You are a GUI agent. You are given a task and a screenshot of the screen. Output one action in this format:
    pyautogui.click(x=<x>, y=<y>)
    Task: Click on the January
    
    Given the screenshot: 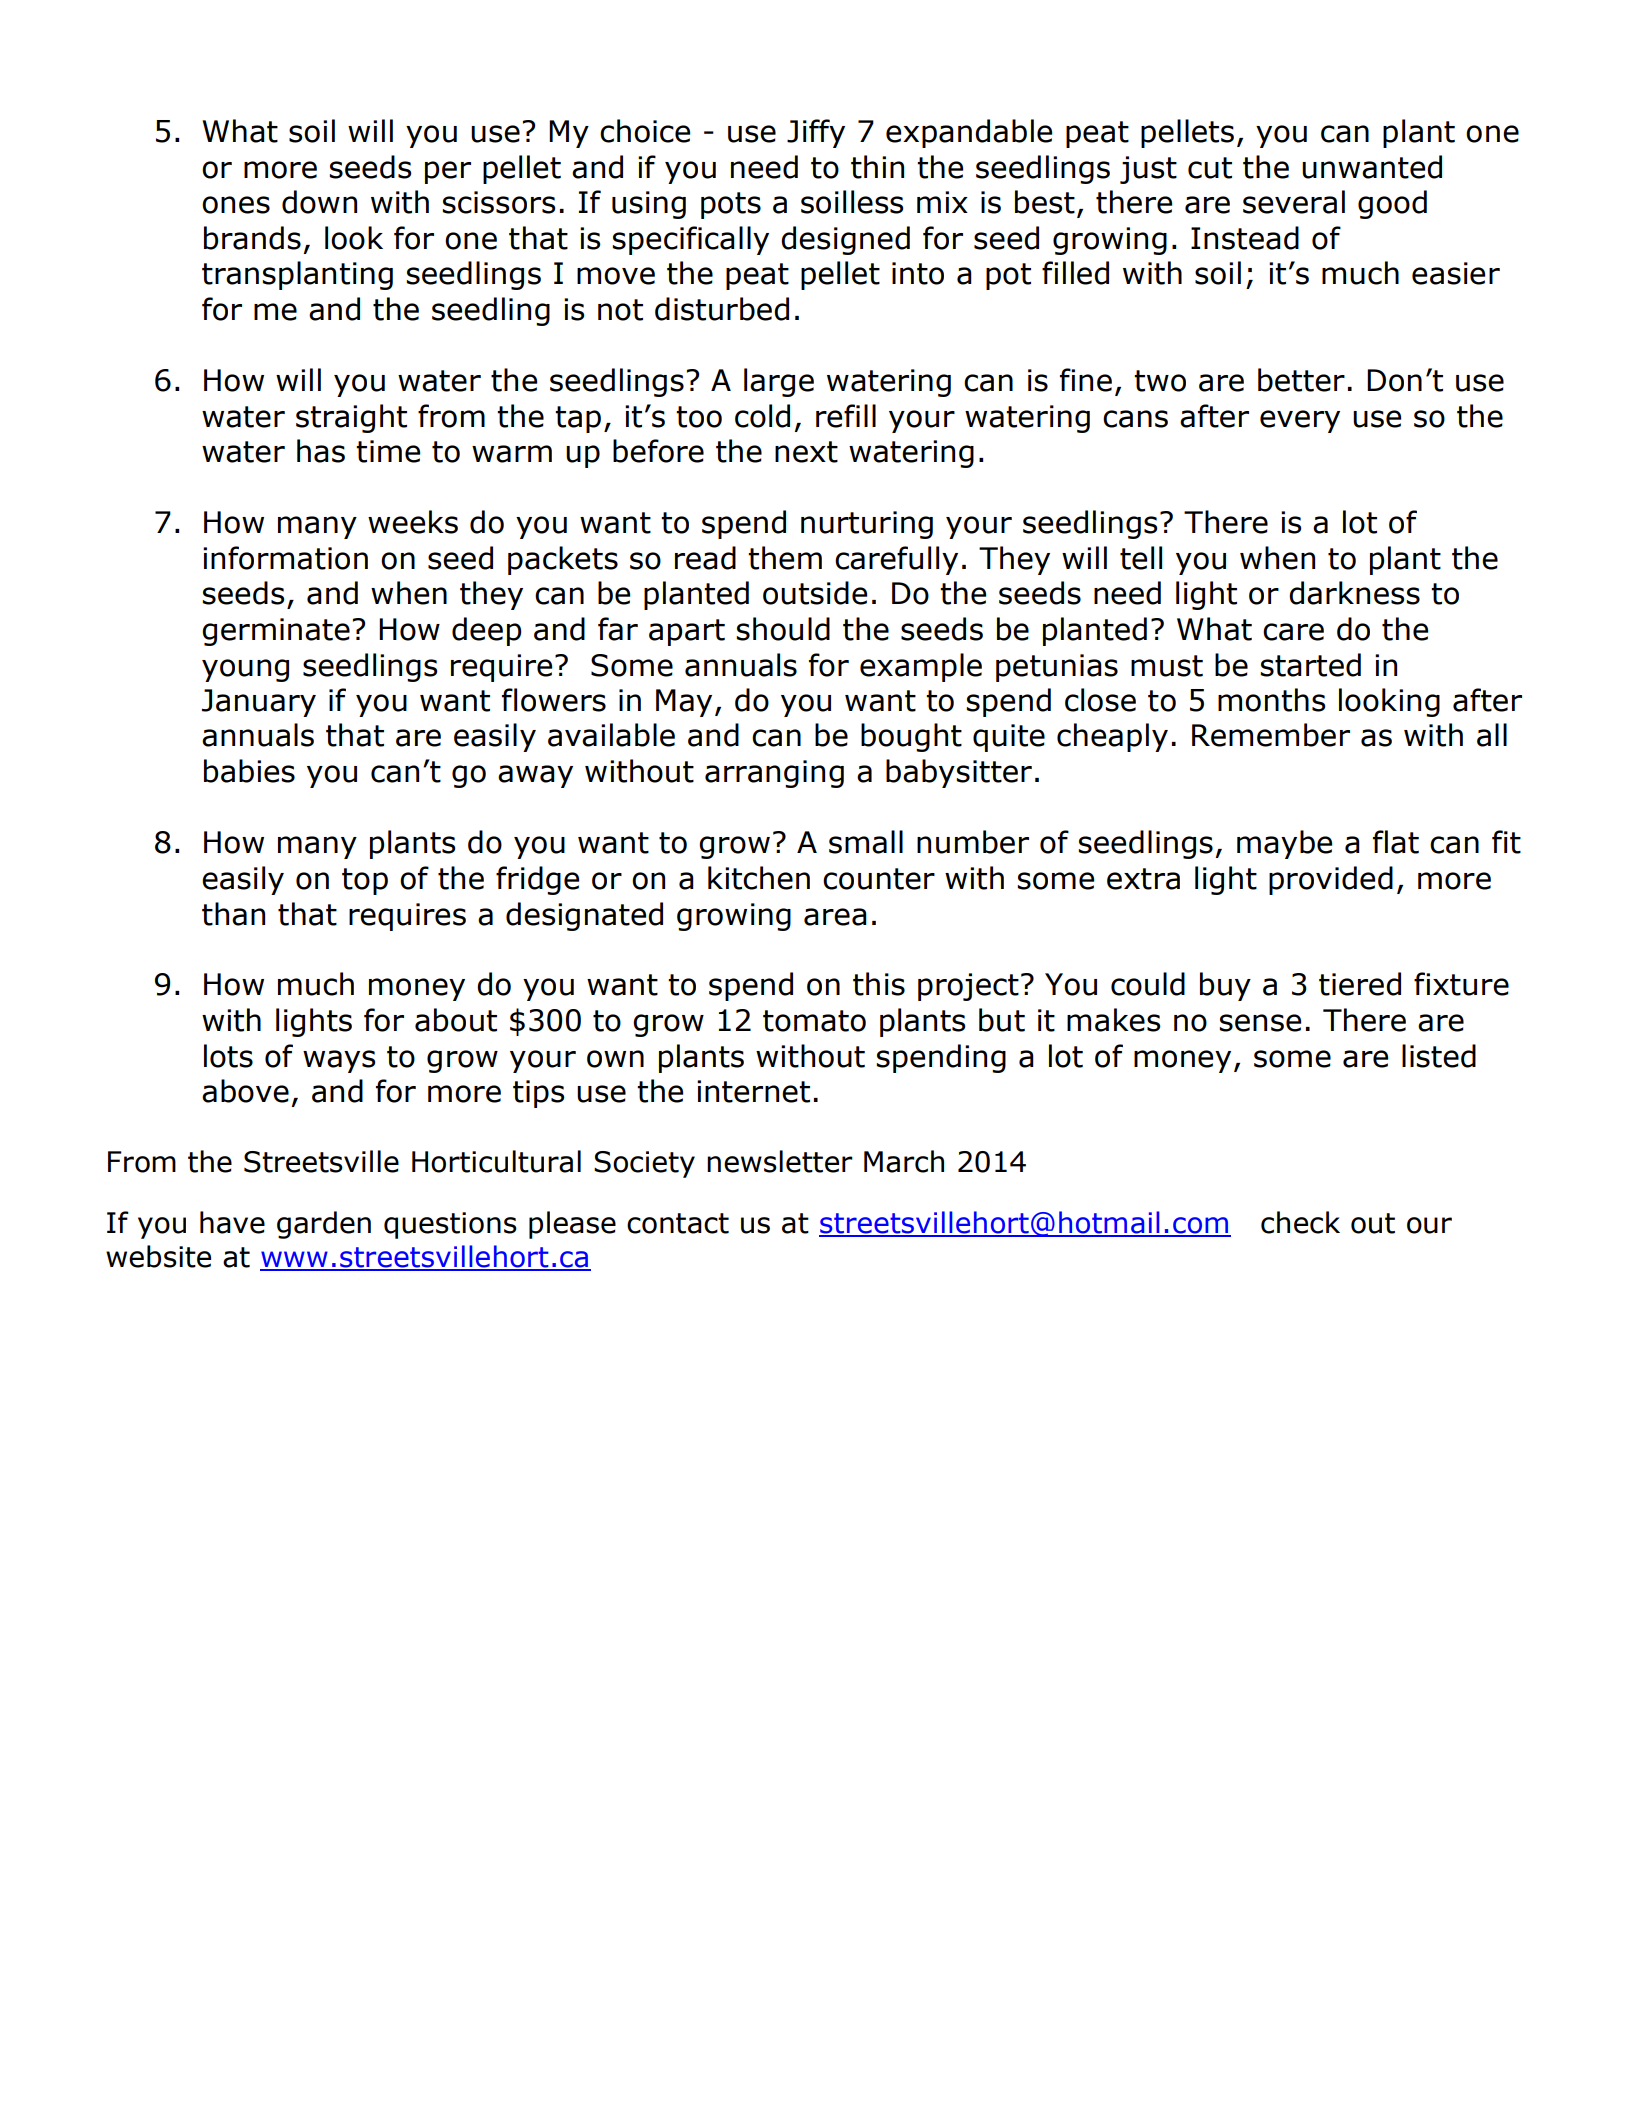 What is the action you would take?
    pyautogui.click(x=259, y=703)
